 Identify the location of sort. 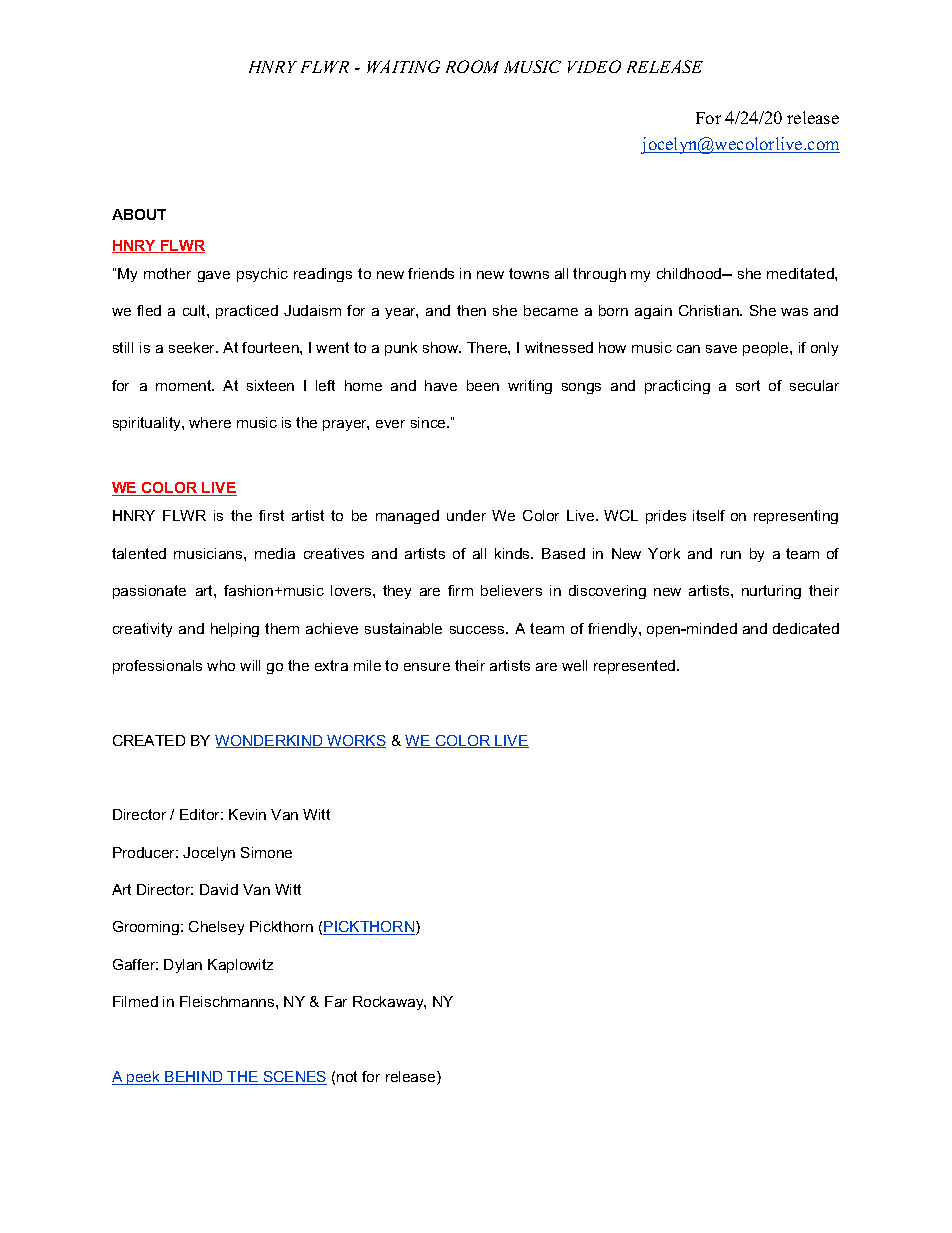
(748, 385).
